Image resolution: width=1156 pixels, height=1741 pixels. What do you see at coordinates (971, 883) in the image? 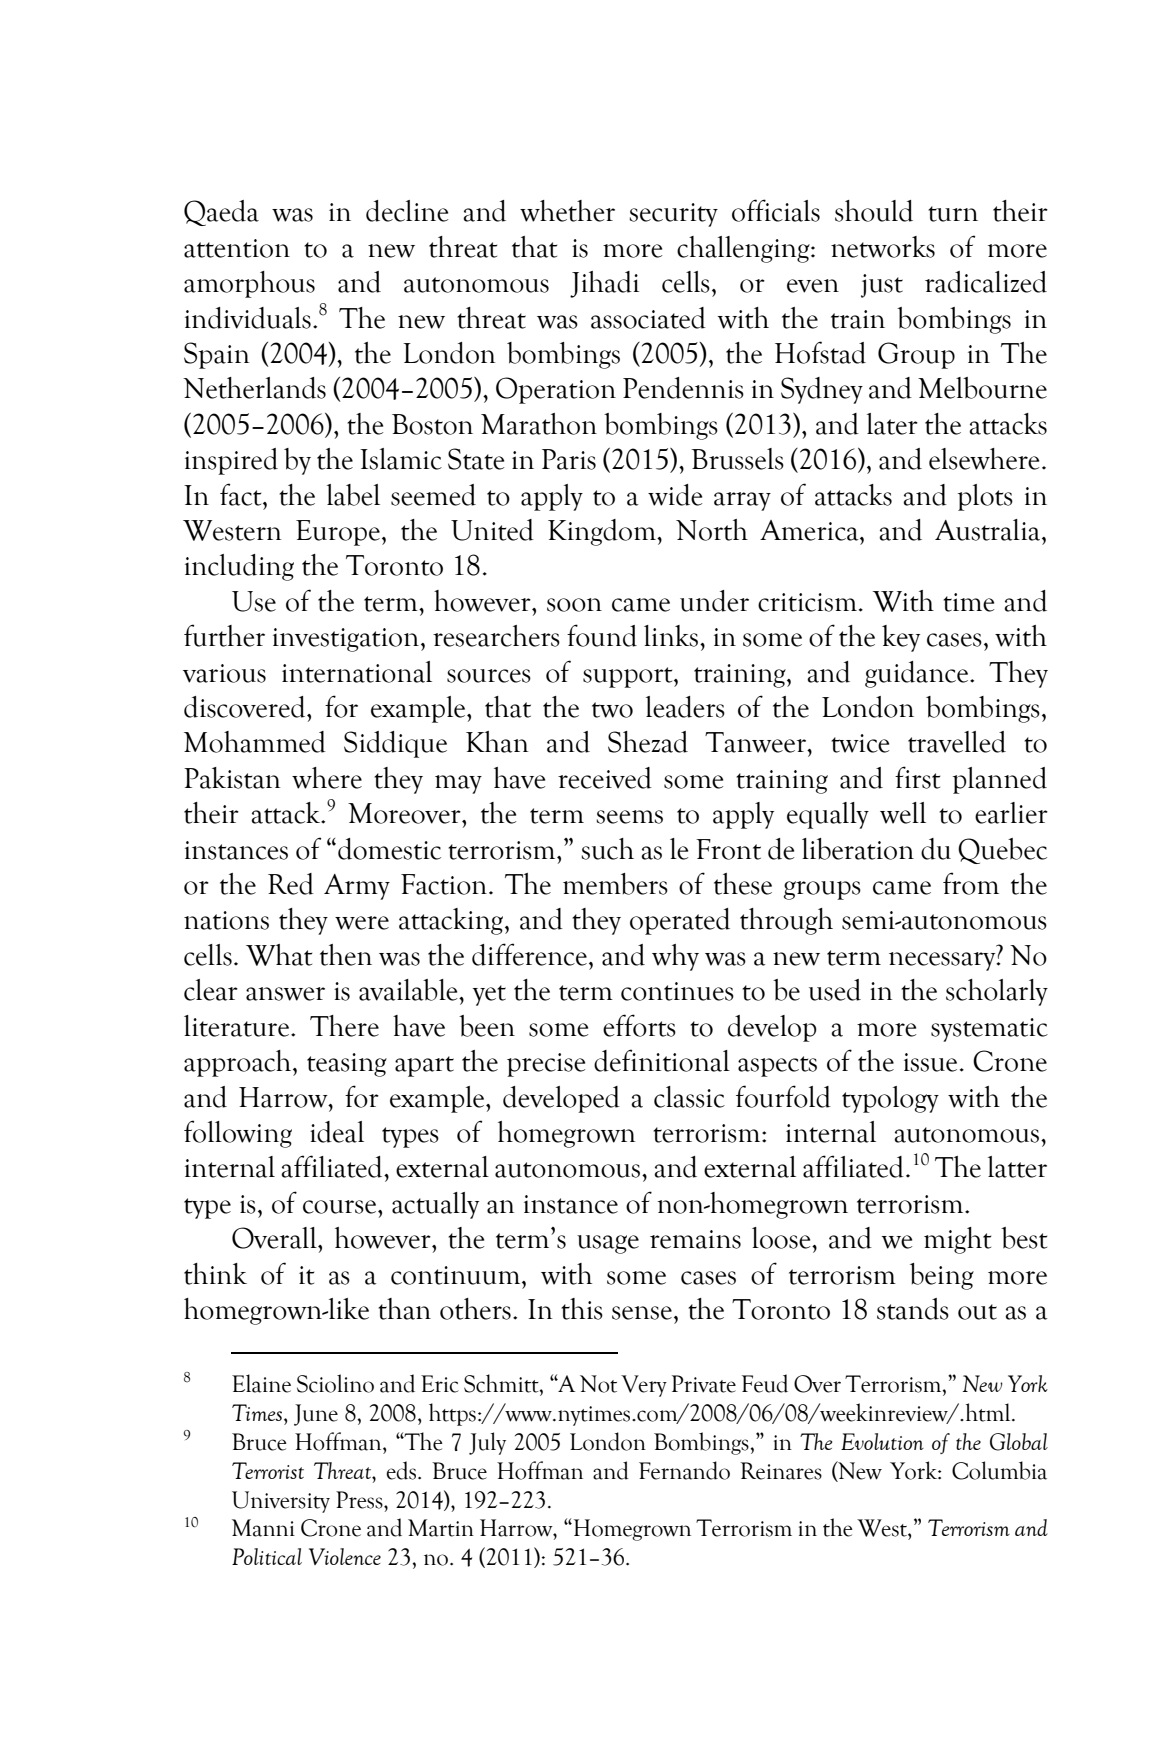
I see `from` at bounding box center [971, 883].
